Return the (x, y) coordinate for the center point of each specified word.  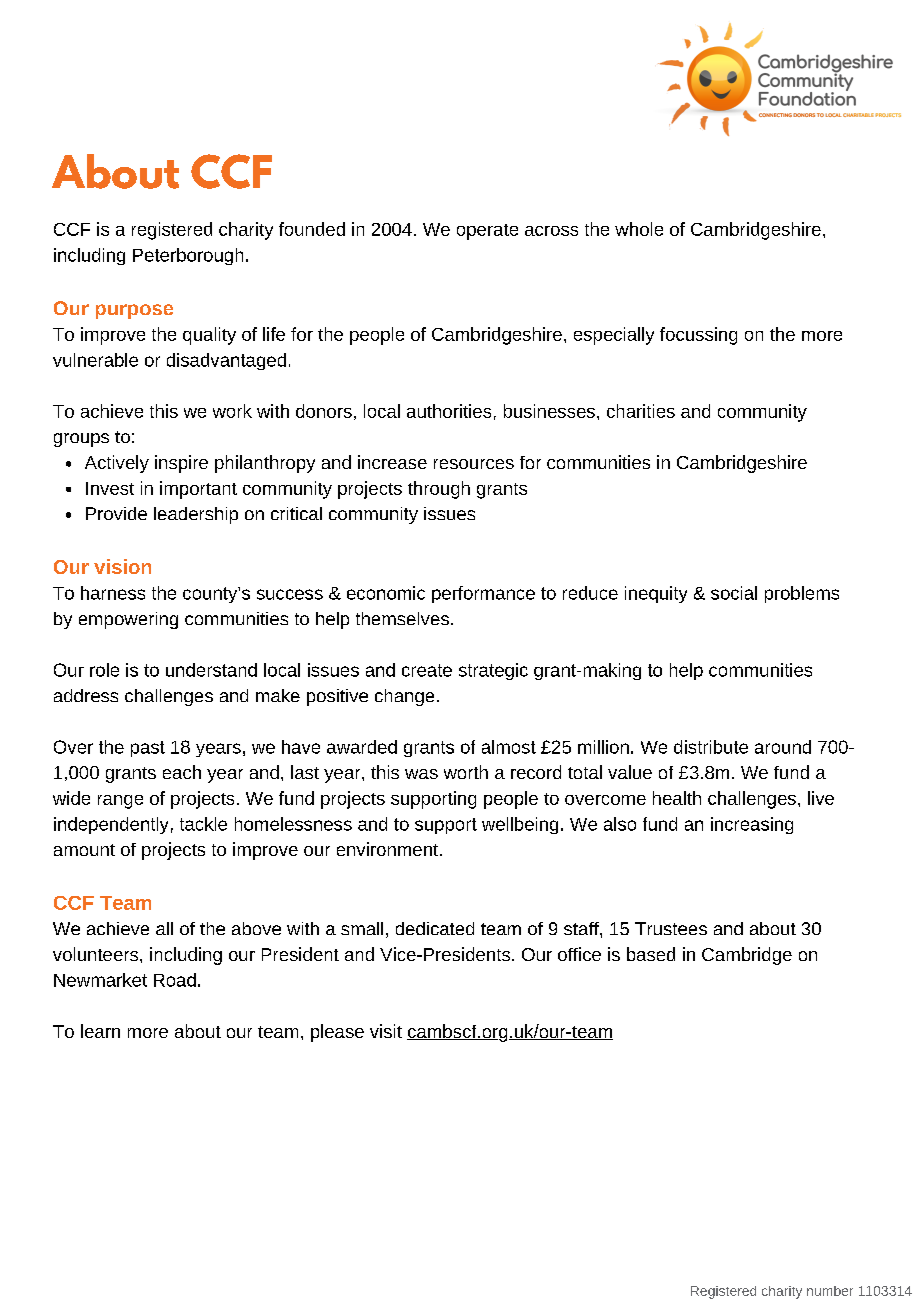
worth (466, 772)
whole (639, 229)
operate (487, 232)
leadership (196, 515)
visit (386, 1031)
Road (175, 980)
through (439, 490)
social (734, 593)
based (651, 954)
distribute (711, 747)
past (148, 749)
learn (100, 1031)
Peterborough (188, 256)
